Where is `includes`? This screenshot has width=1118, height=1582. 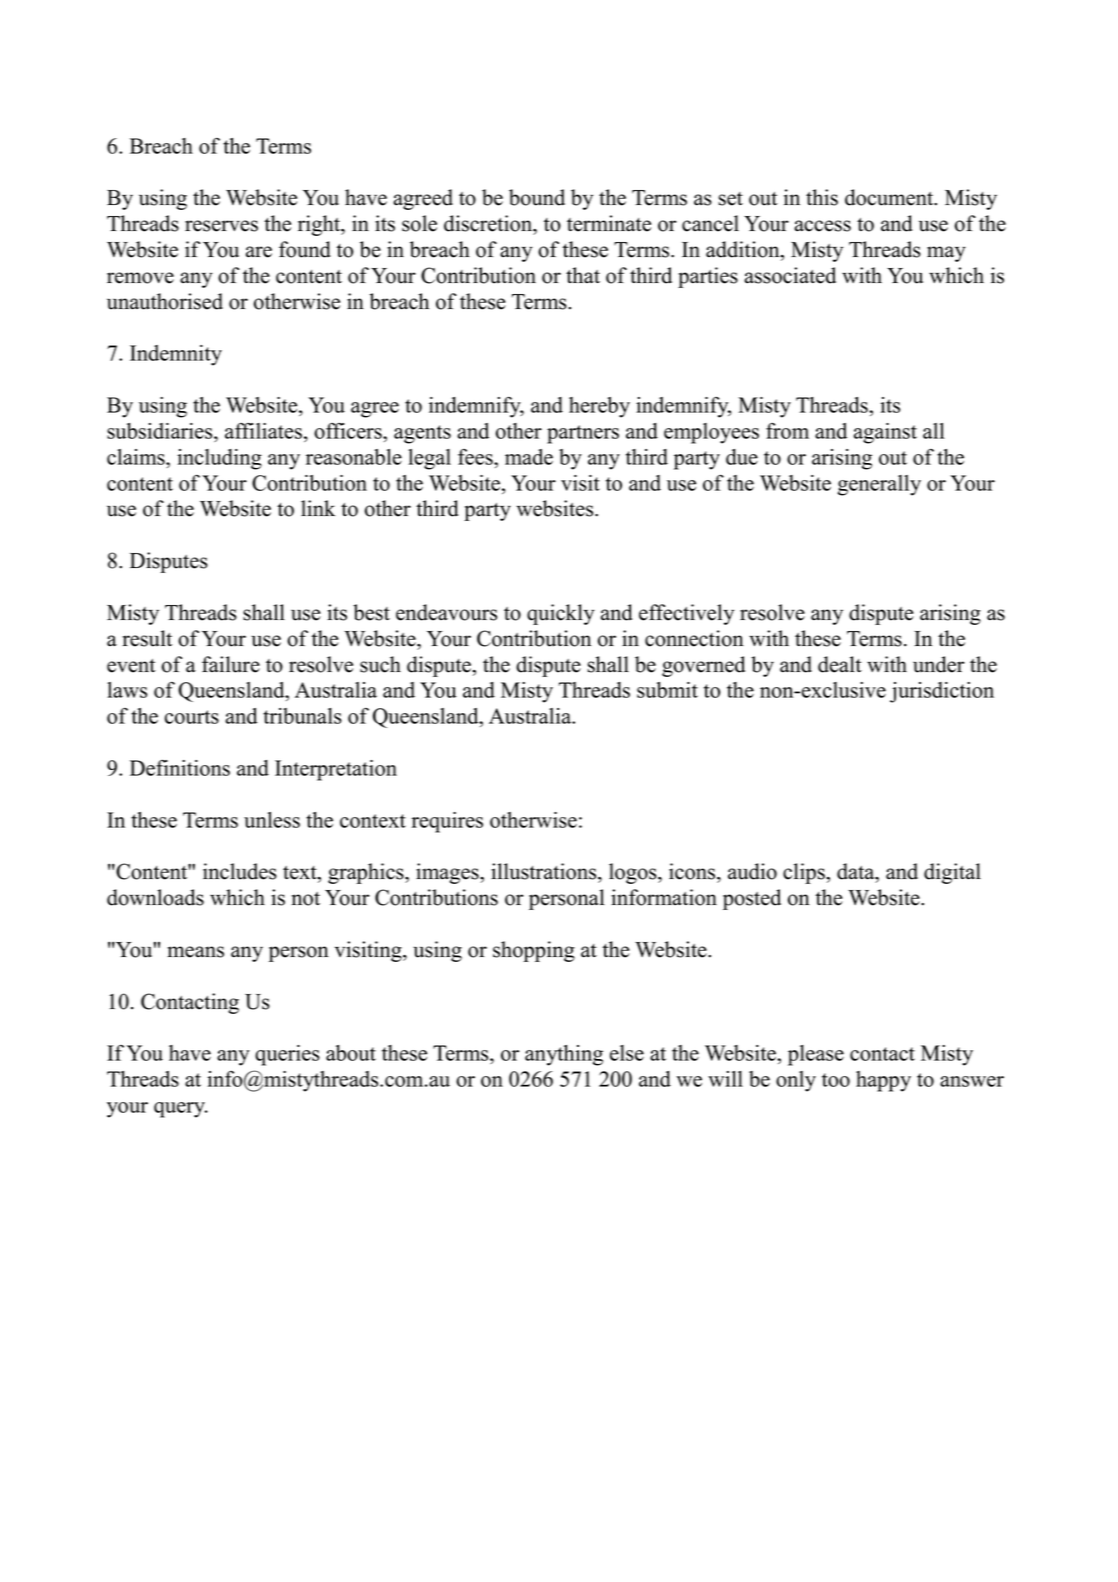
includes is located at coordinates (240, 871).
